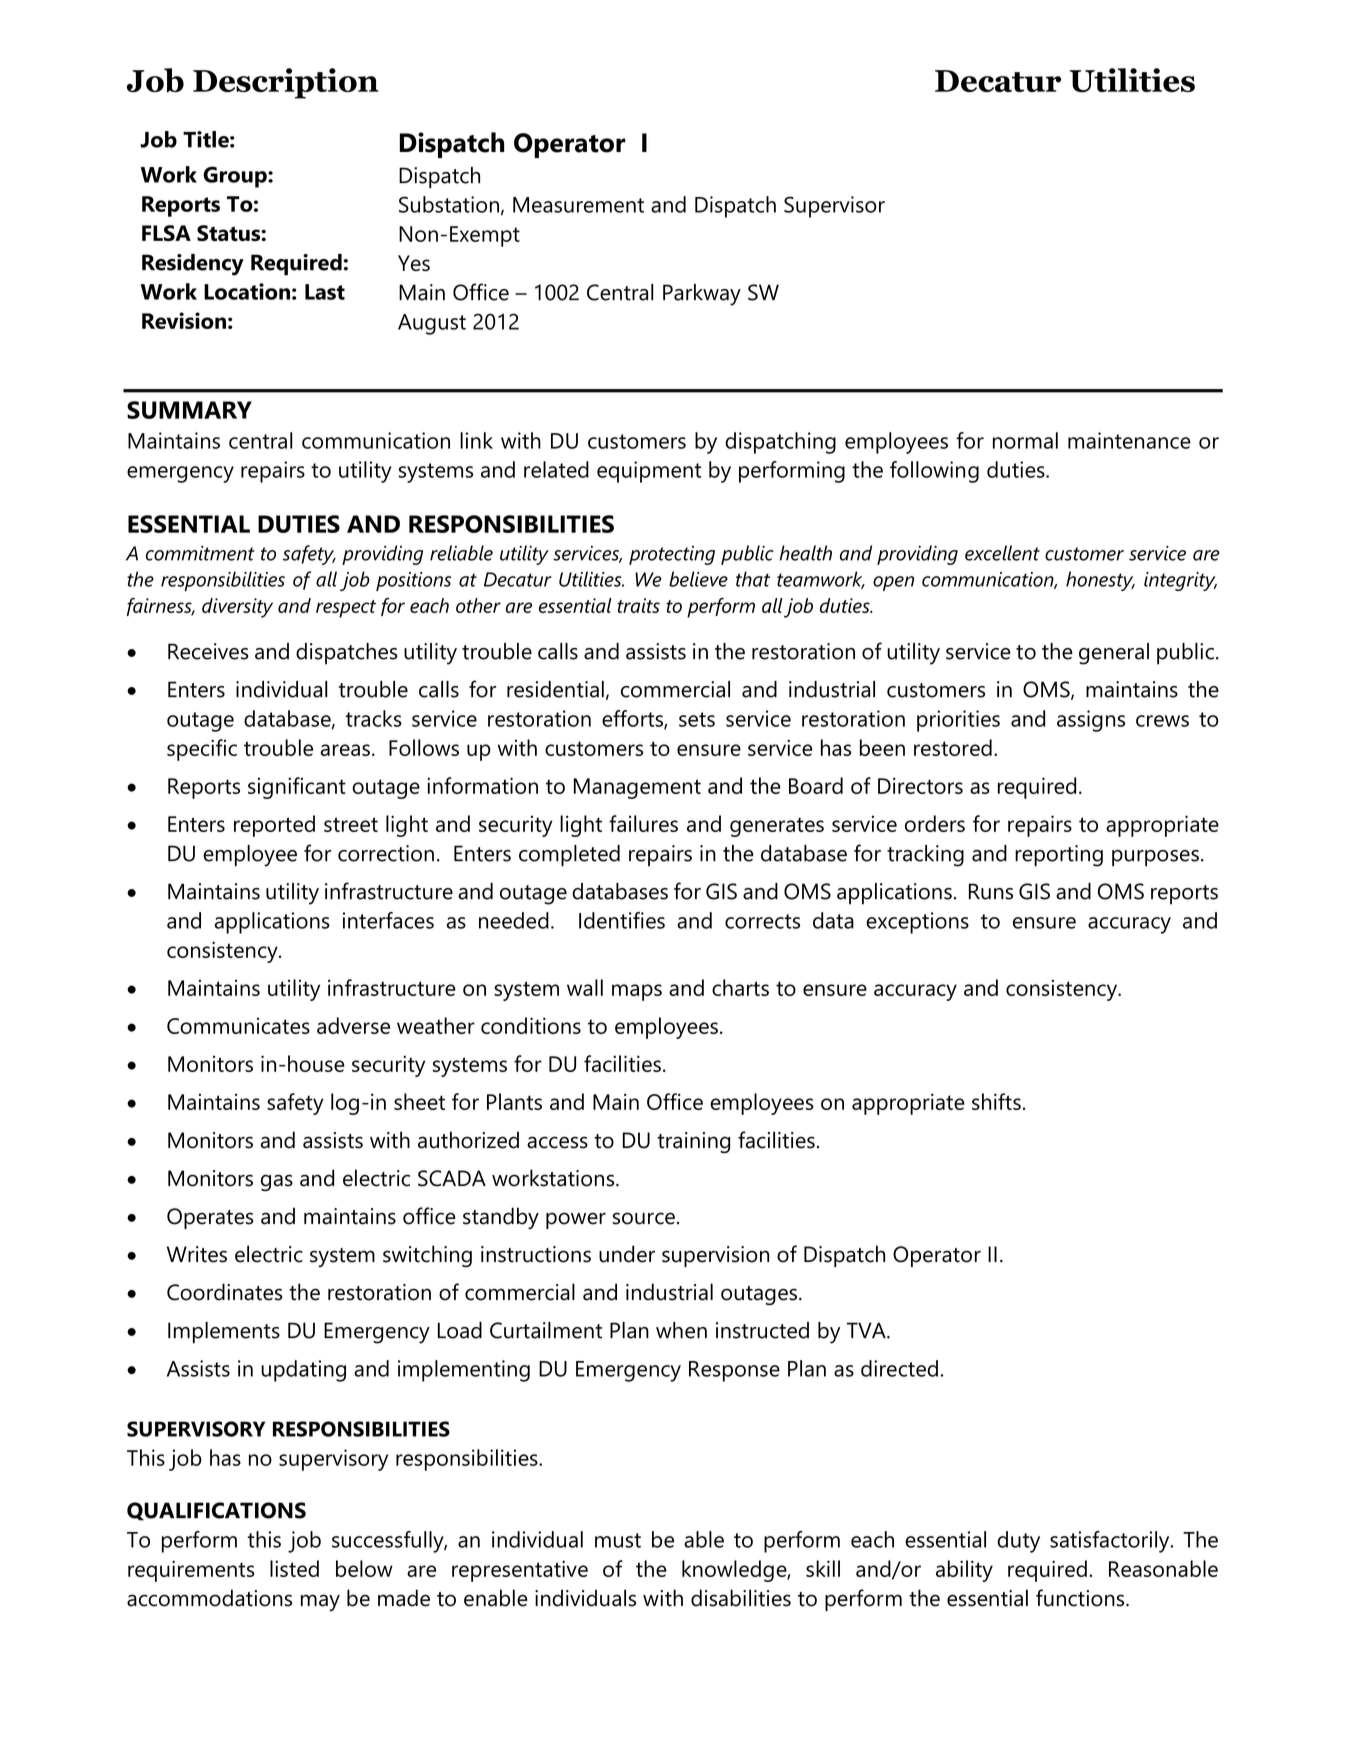 This document has height=1742, width=1346. What do you see at coordinates (274, 826) in the document?
I see `reported` at bounding box center [274, 826].
